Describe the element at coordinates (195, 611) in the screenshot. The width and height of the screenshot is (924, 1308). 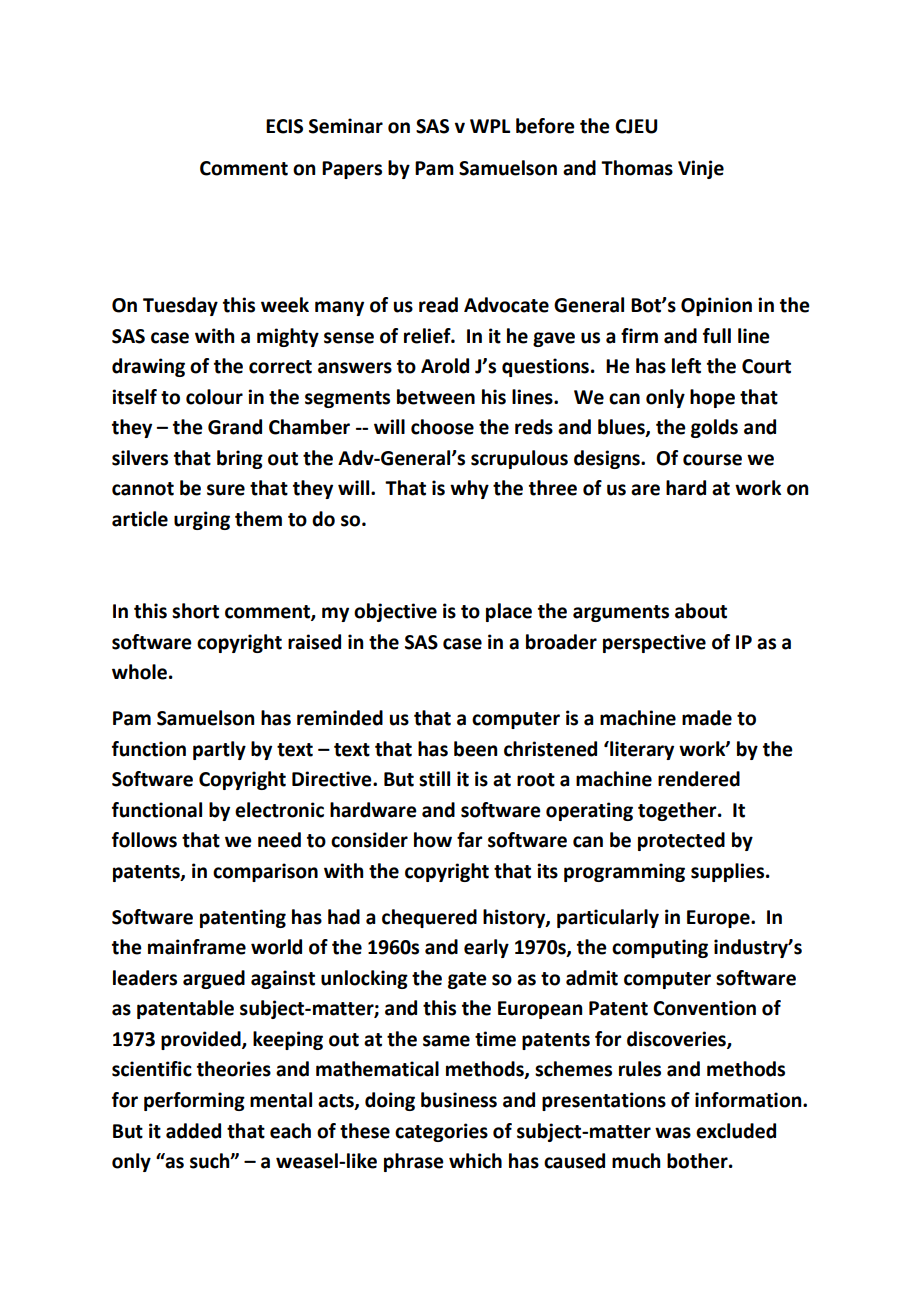
I see `short` at that location.
